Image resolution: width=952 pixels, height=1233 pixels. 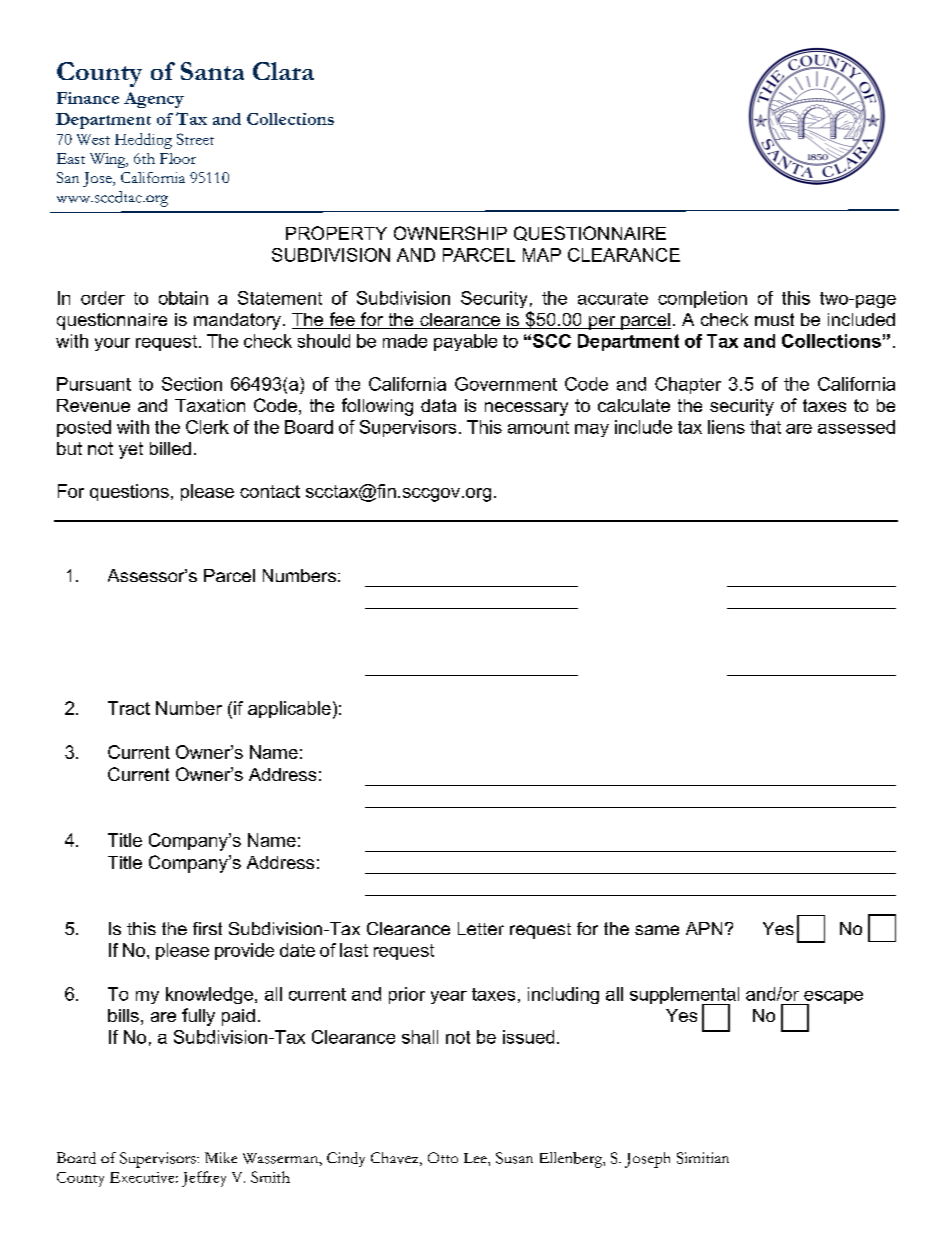 What do you see at coordinates (283, 71) in the image?
I see `Clara` at bounding box center [283, 71].
